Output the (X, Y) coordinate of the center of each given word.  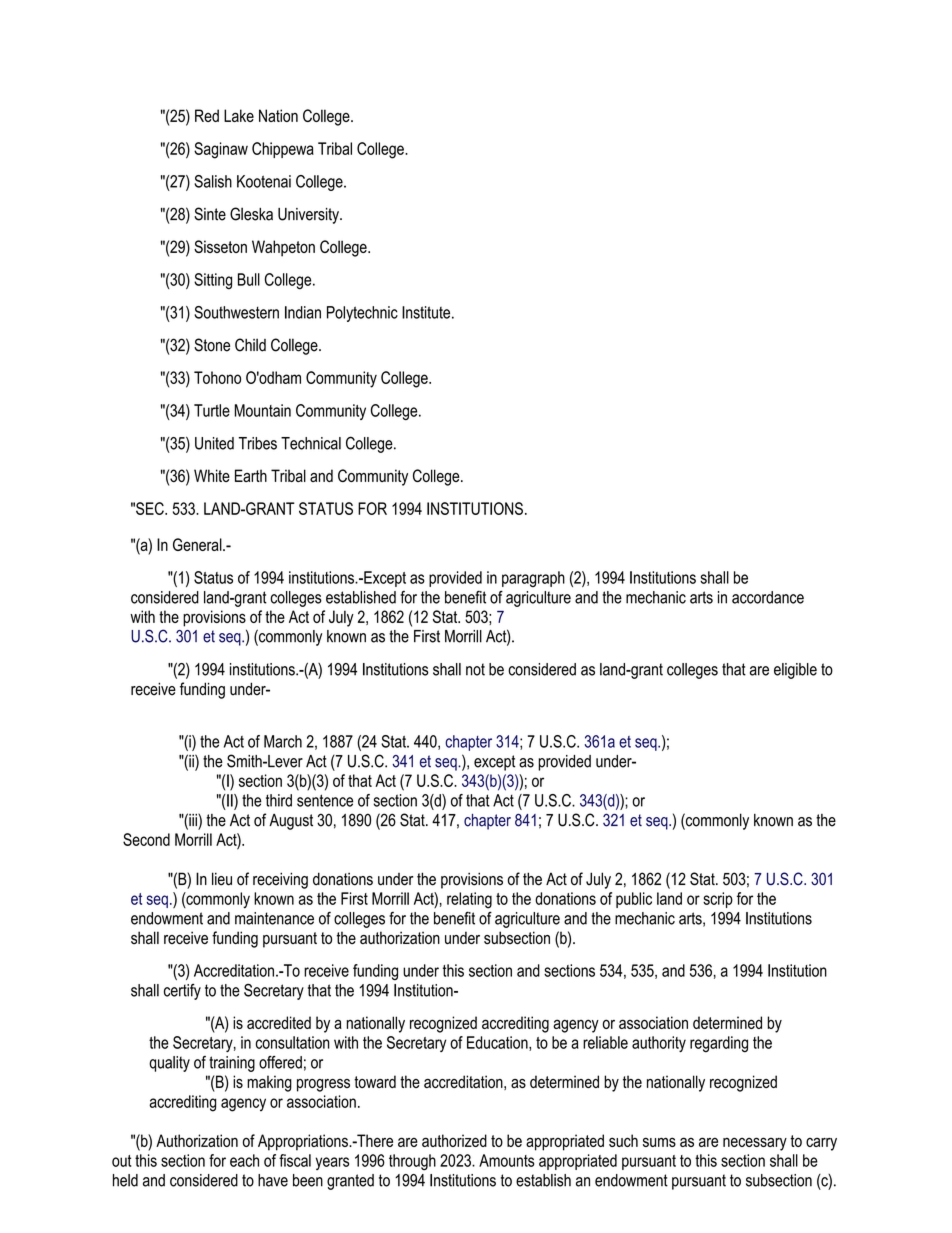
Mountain (263, 410)
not (475, 669)
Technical (311, 443)
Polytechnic (362, 314)
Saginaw (221, 150)
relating (469, 900)
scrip (718, 900)
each (244, 1160)
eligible (795, 671)
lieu (222, 879)
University (309, 216)
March (283, 741)
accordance (768, 597)
